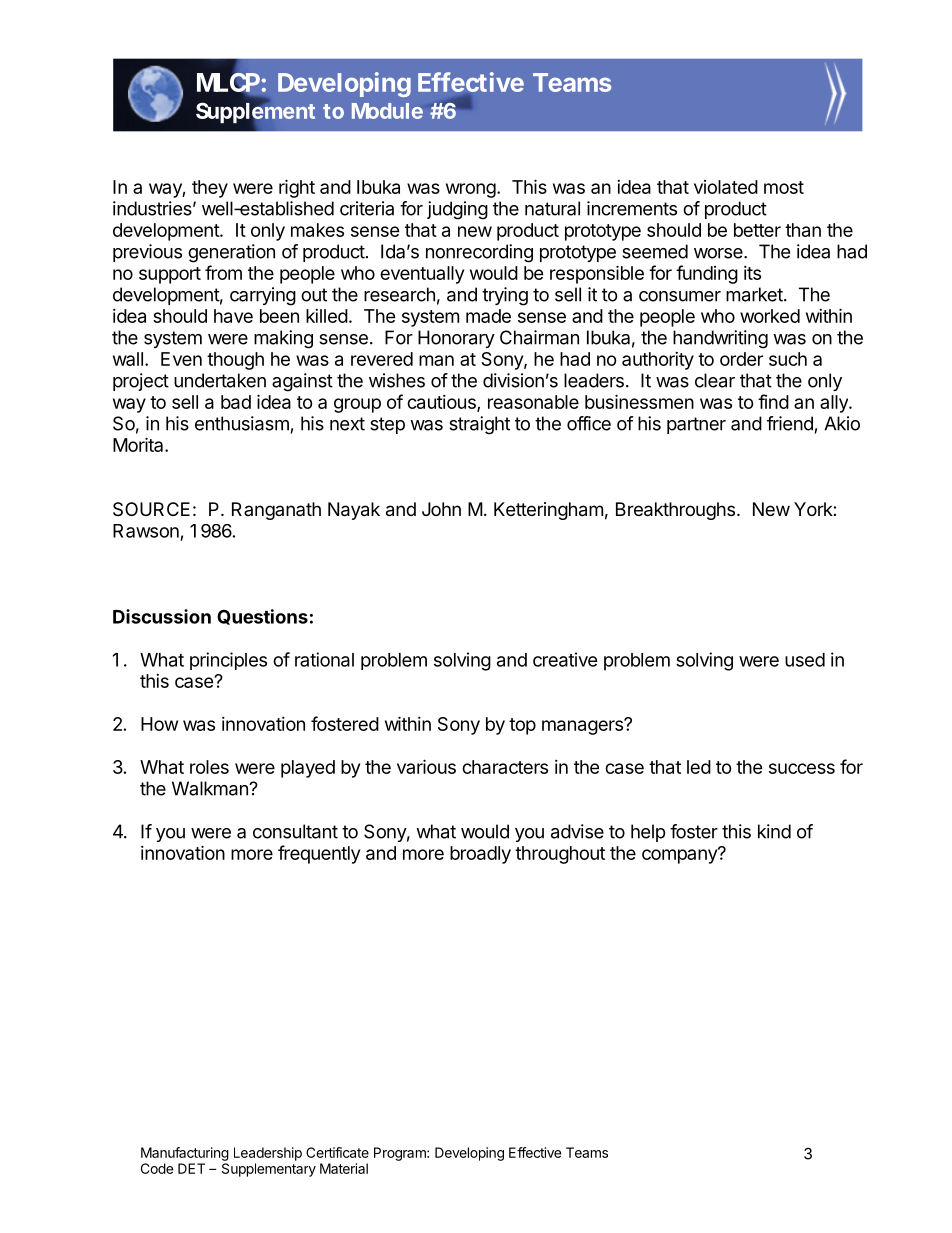 This screenshot has width=952, height=1233. Describe the element at coordinates (185, 1154) in the screenshot. I see `Manufacturing` at that location.
